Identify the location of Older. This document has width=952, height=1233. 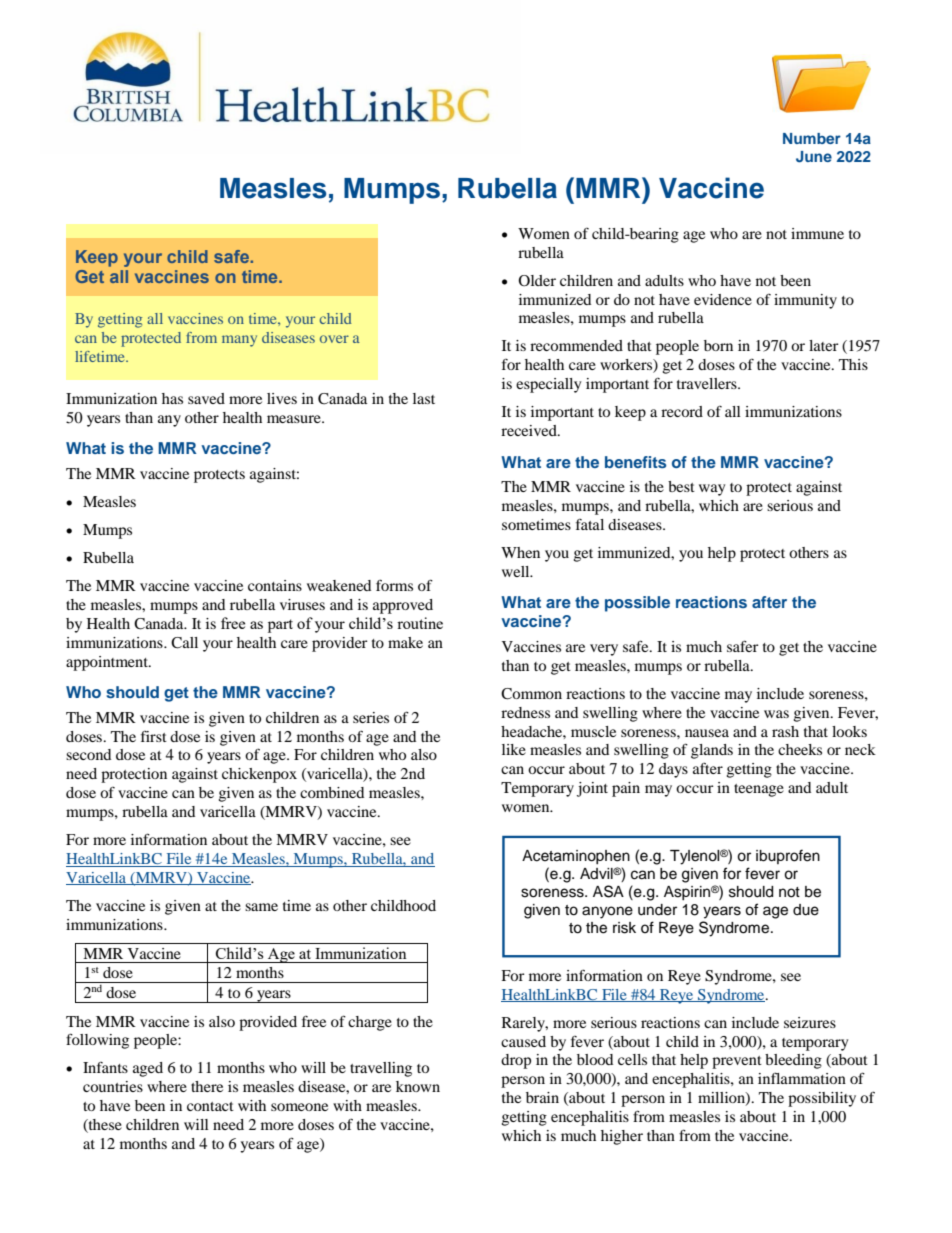
(537, 281).
